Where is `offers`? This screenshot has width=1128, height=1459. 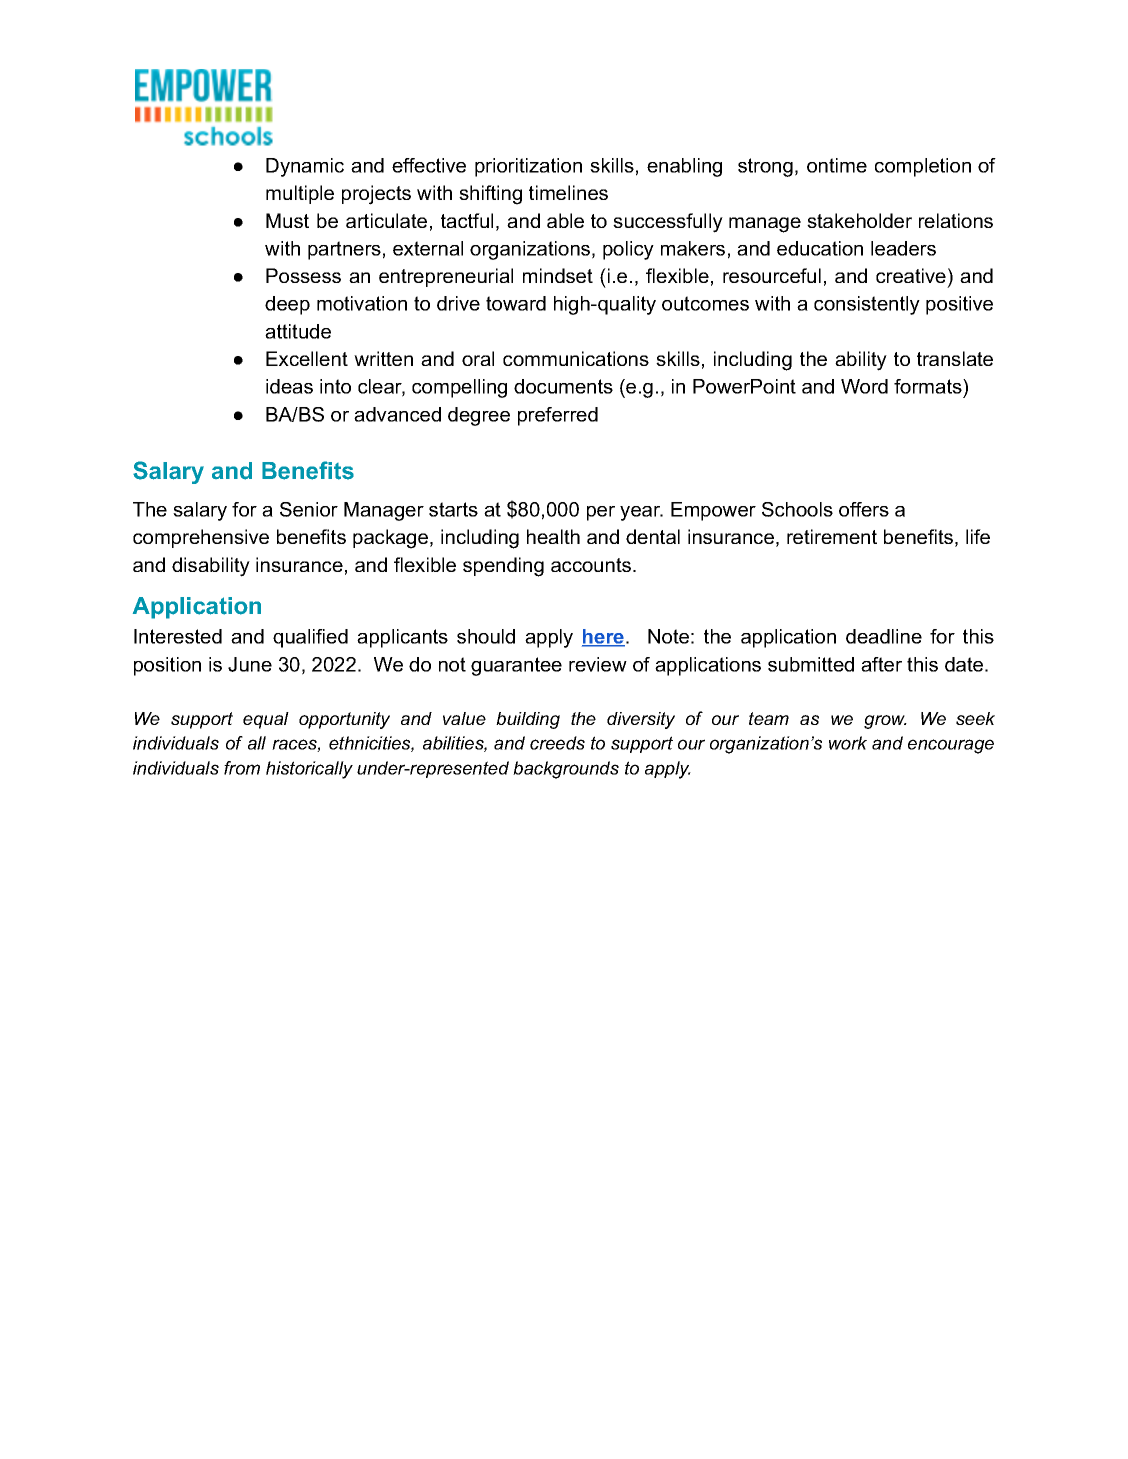 offers is located at coordinates (864, 509).
